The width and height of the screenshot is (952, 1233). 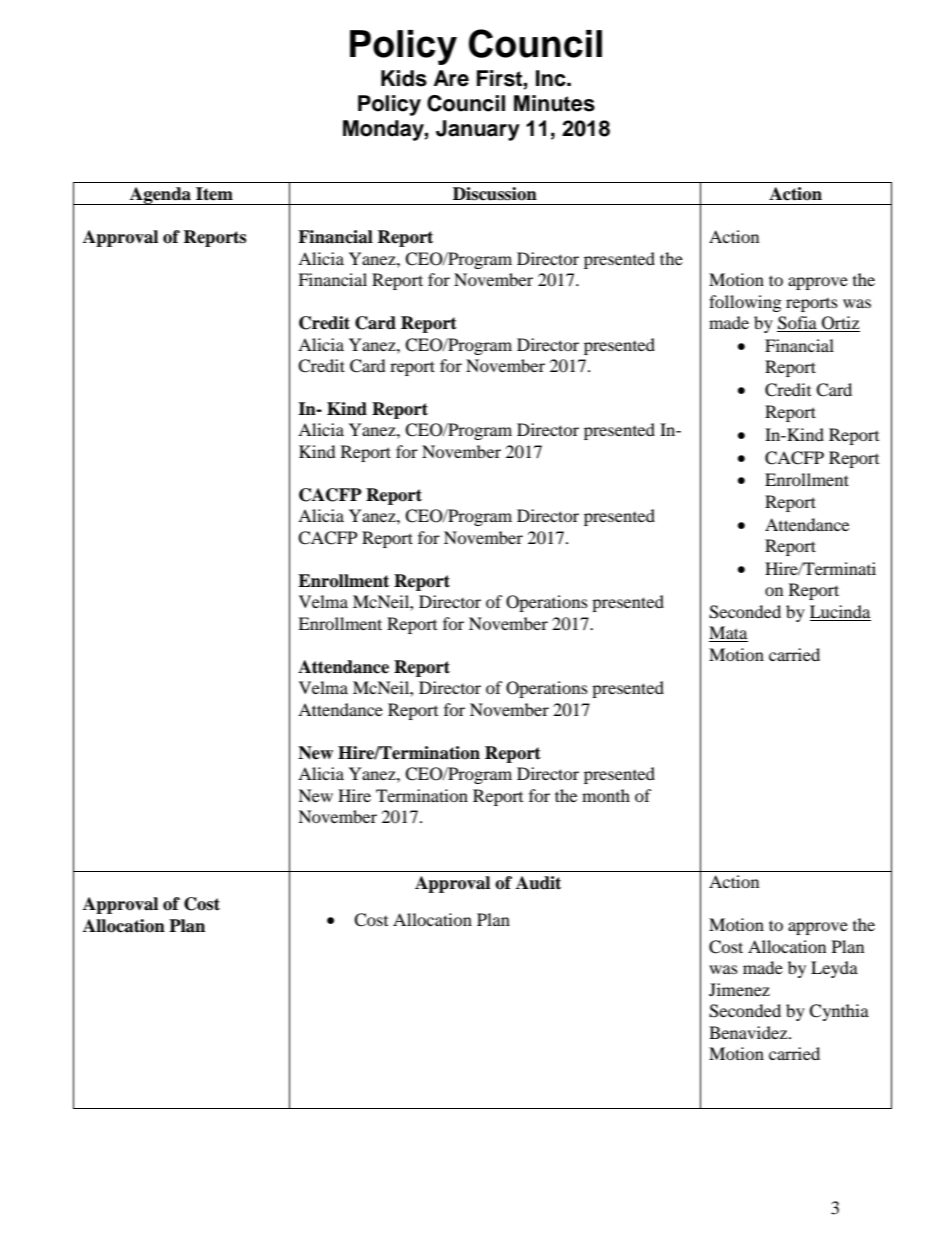 I want to click on Agenda, so click(x=160, y=196).
